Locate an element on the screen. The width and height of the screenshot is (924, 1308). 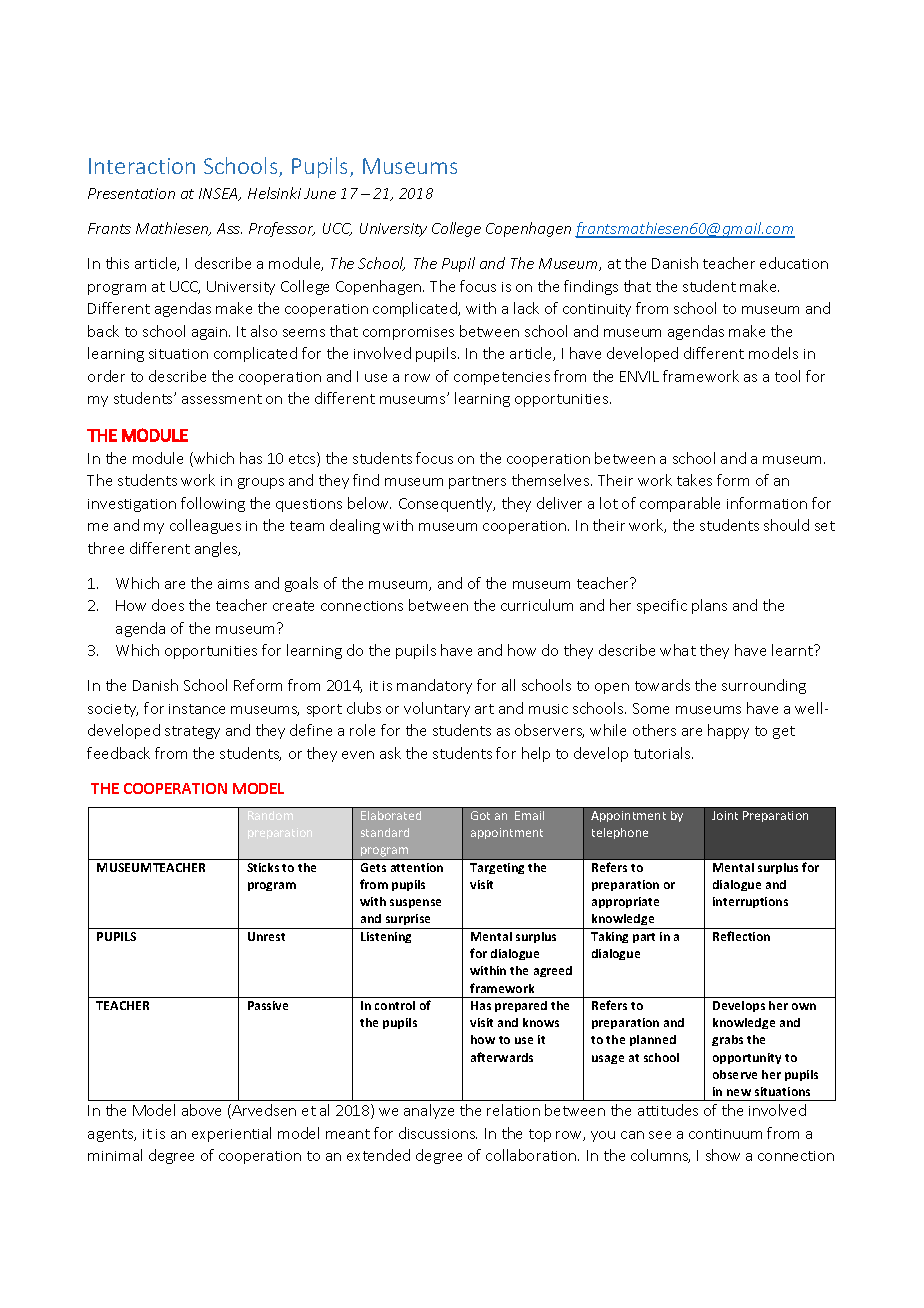
competencies is located at coordinates (502, 378).
